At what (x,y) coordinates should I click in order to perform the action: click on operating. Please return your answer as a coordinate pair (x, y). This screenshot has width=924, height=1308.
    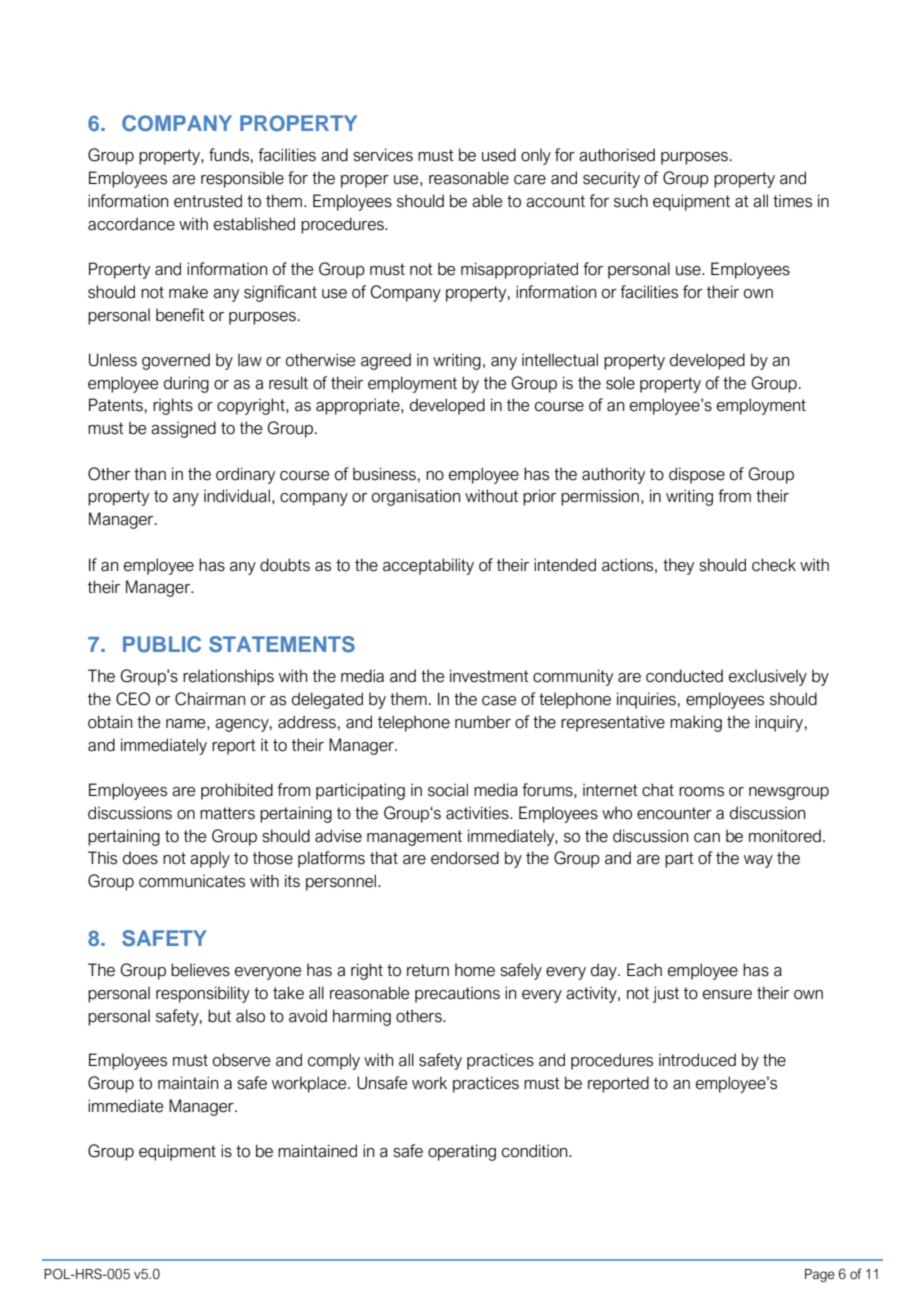
    Looking at the image, I should click on (462, 1152).
